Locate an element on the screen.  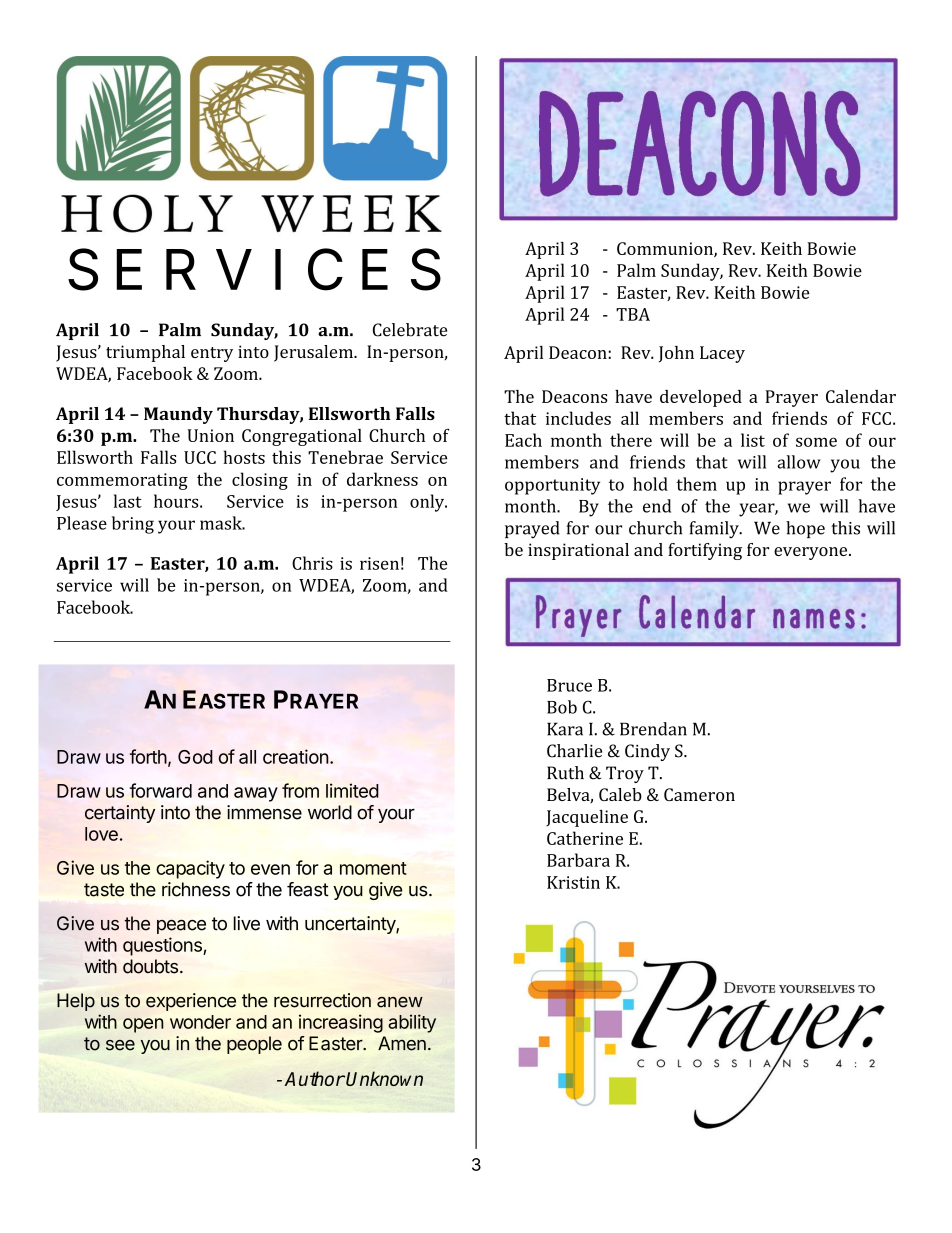
see is located at coordinates (120, 1045).
